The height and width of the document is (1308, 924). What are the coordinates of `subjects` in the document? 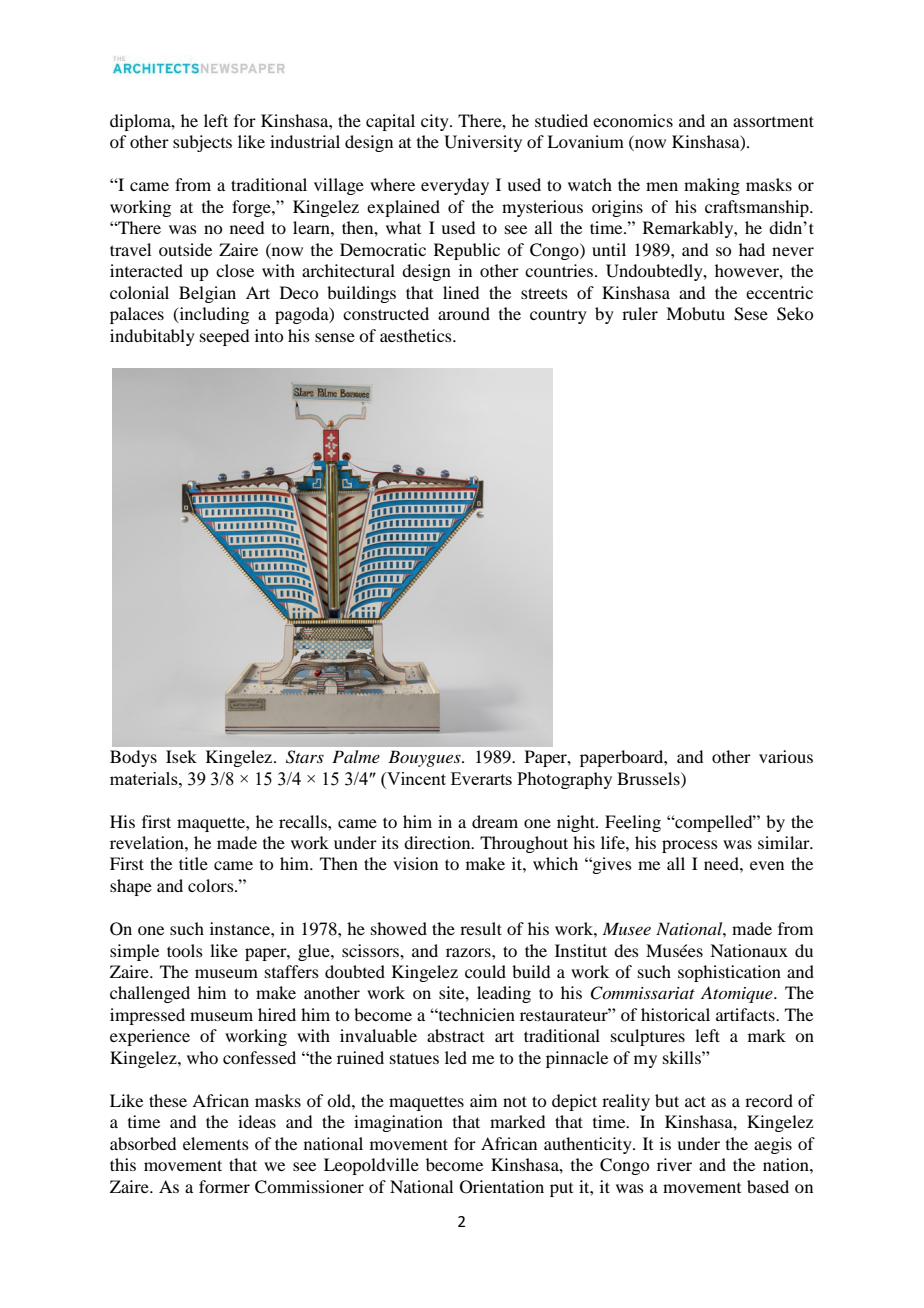 It's located at (202, 143).
